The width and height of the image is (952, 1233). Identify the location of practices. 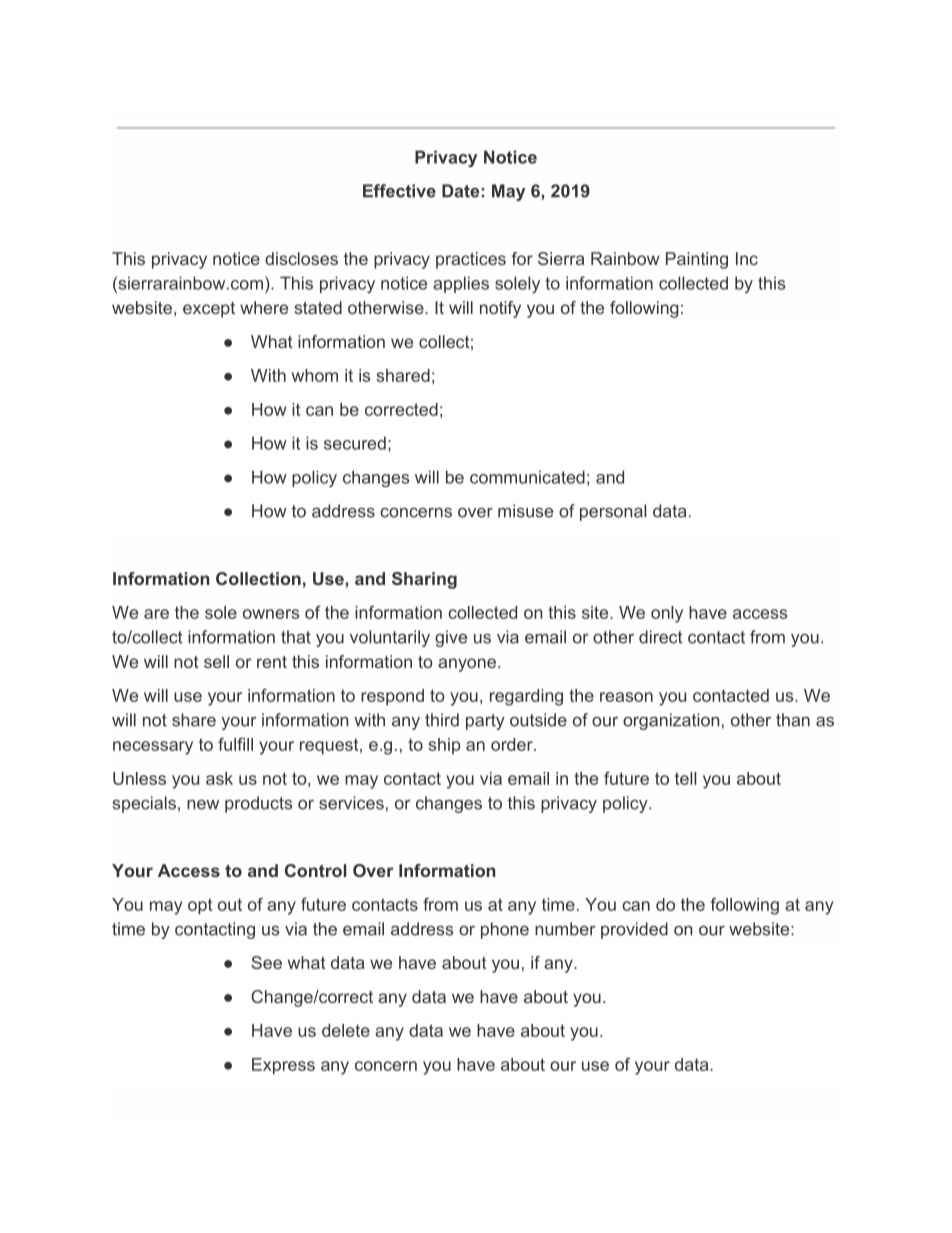
(471, 260).
